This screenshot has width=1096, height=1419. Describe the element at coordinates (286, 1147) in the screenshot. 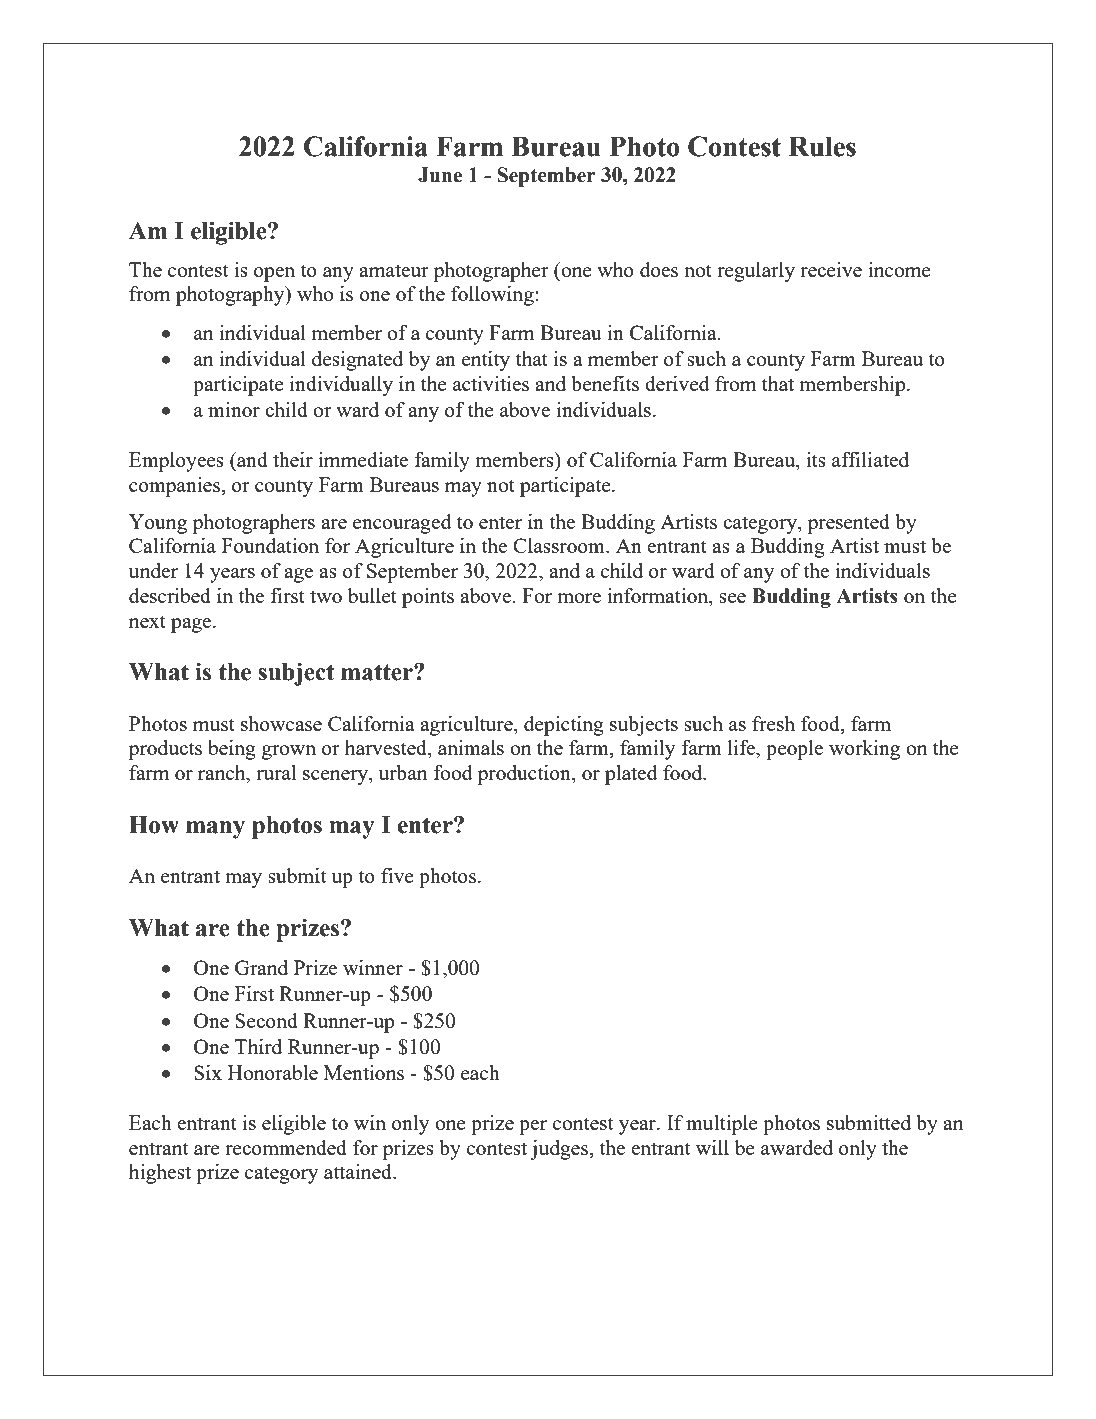

I see `recommended` at that location.
